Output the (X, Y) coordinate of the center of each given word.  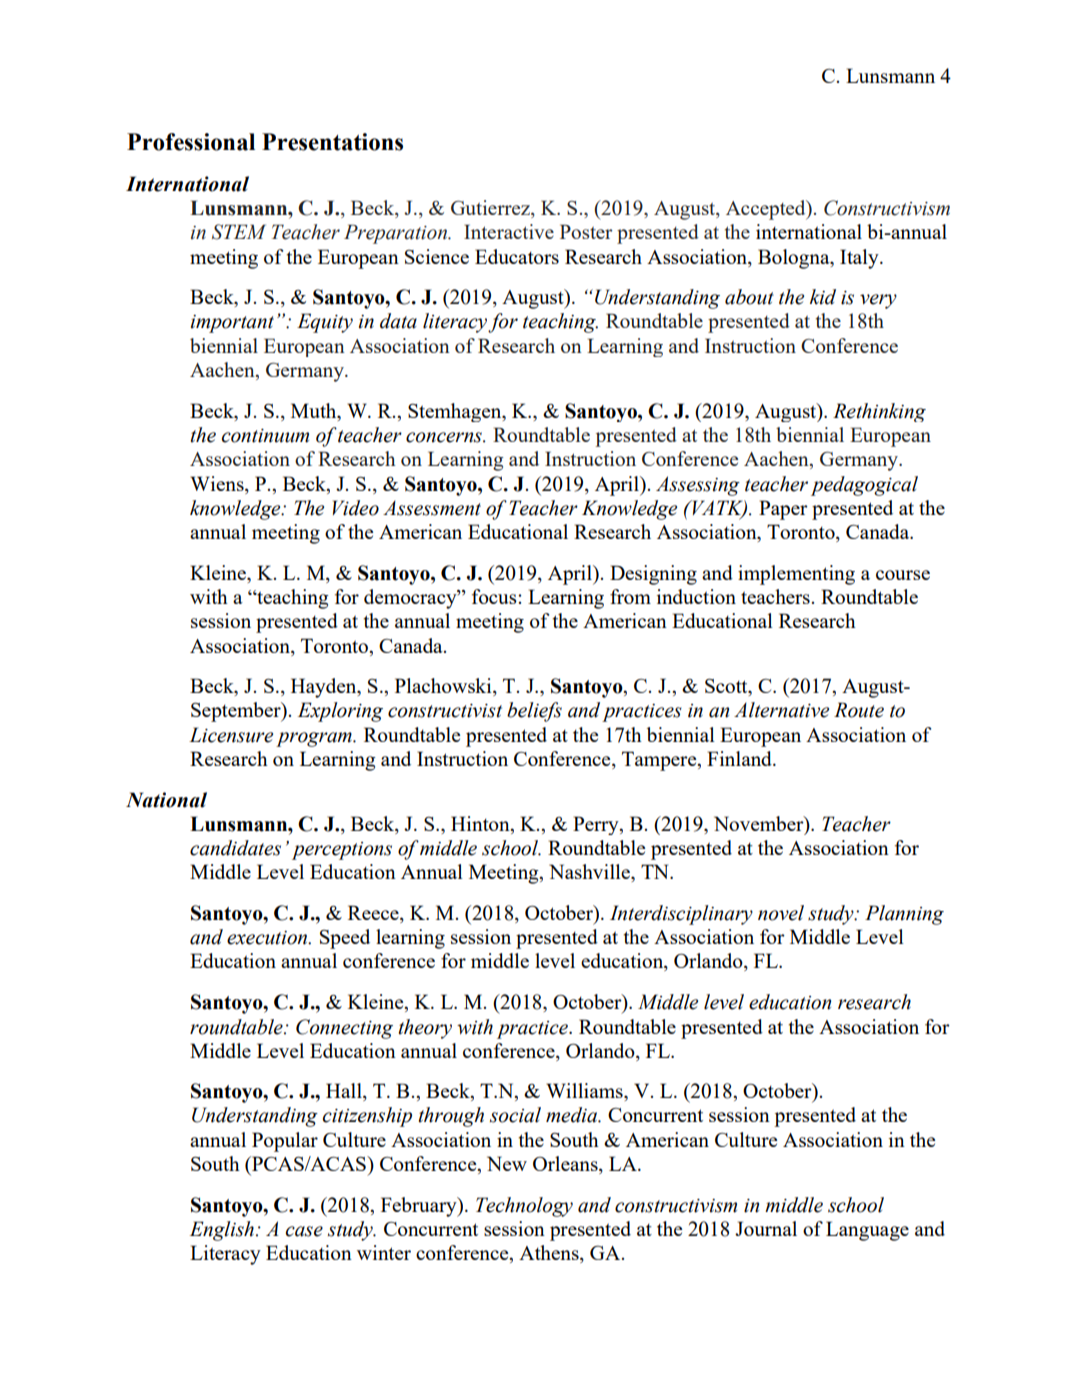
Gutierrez (491, 209)
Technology (524, 1207)
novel (781, 913)
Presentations (332, 142)
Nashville (590, 871)
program (315, 739)
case (304, 1231)
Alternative (781, 710)
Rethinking (879, 412)
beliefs (534, 712)
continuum (265, 436)
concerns (445, 437)
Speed (345, 939)
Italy (860, 259)
